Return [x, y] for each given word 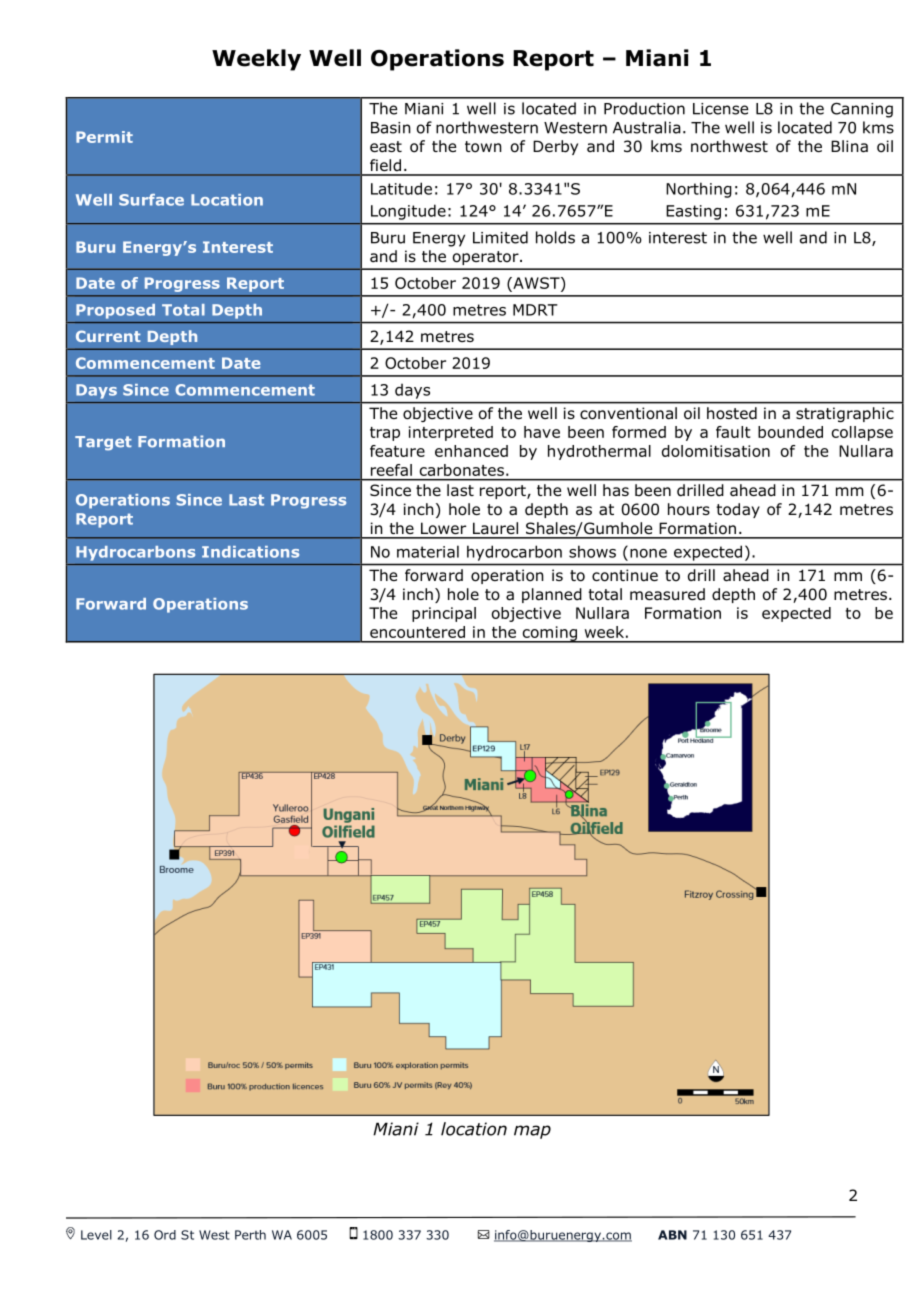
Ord [165, 1235]
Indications [250, 552]
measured [667, 594]
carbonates [462, 470]
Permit [104, 137]
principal [444, 614]
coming [549, 634]
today [738, 510]
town [483, 147]
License [720, 109]
